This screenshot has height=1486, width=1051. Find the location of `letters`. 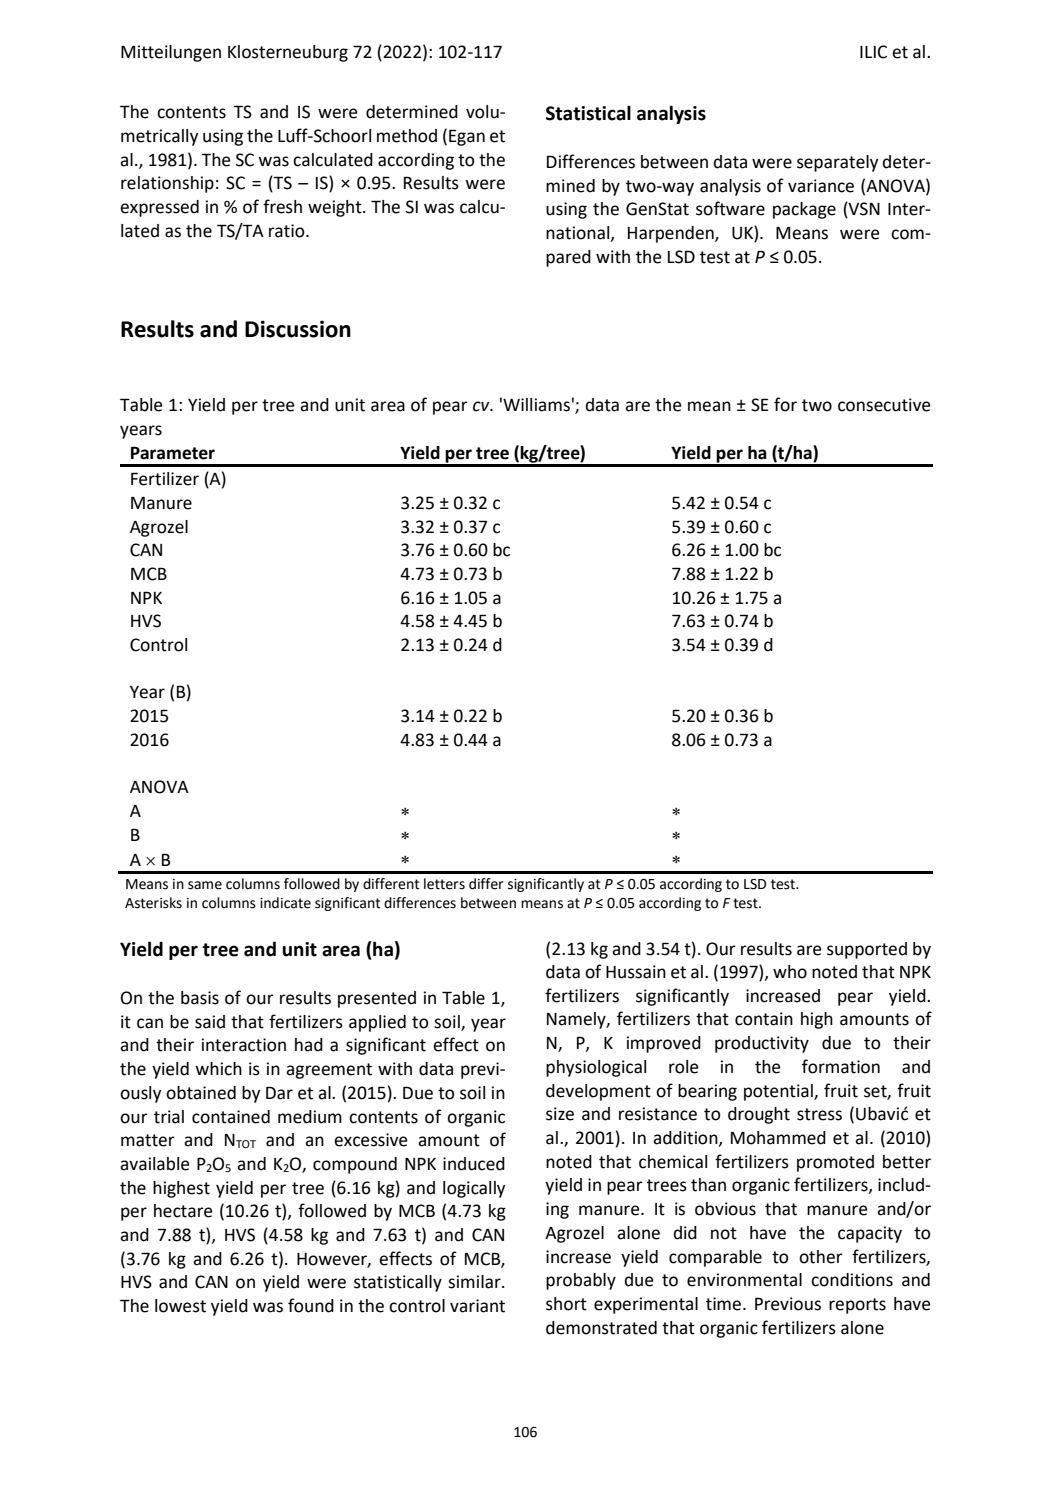

letters is located at coordinates (444, 884).
